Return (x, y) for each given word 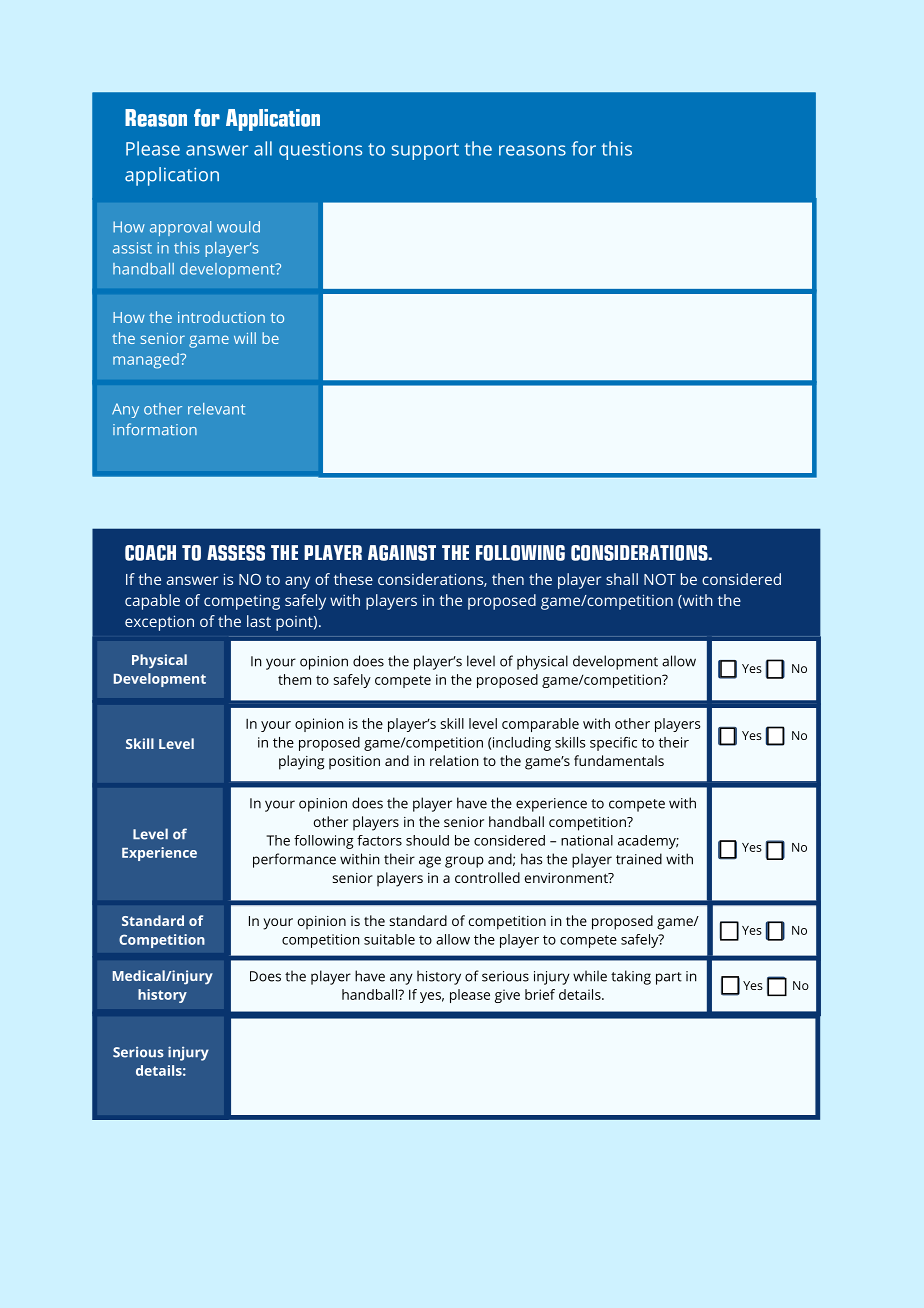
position (354, 763)
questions (320, 151)
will (245, 338)
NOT (660, 579)
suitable (389, 939)
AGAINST (402, 553)
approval (180, 228)
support (425, 151)
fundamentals (619, 760)
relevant (216, 409)
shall (622, 579)
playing (301, 762)
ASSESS (236, 553)
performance (294, 860)
